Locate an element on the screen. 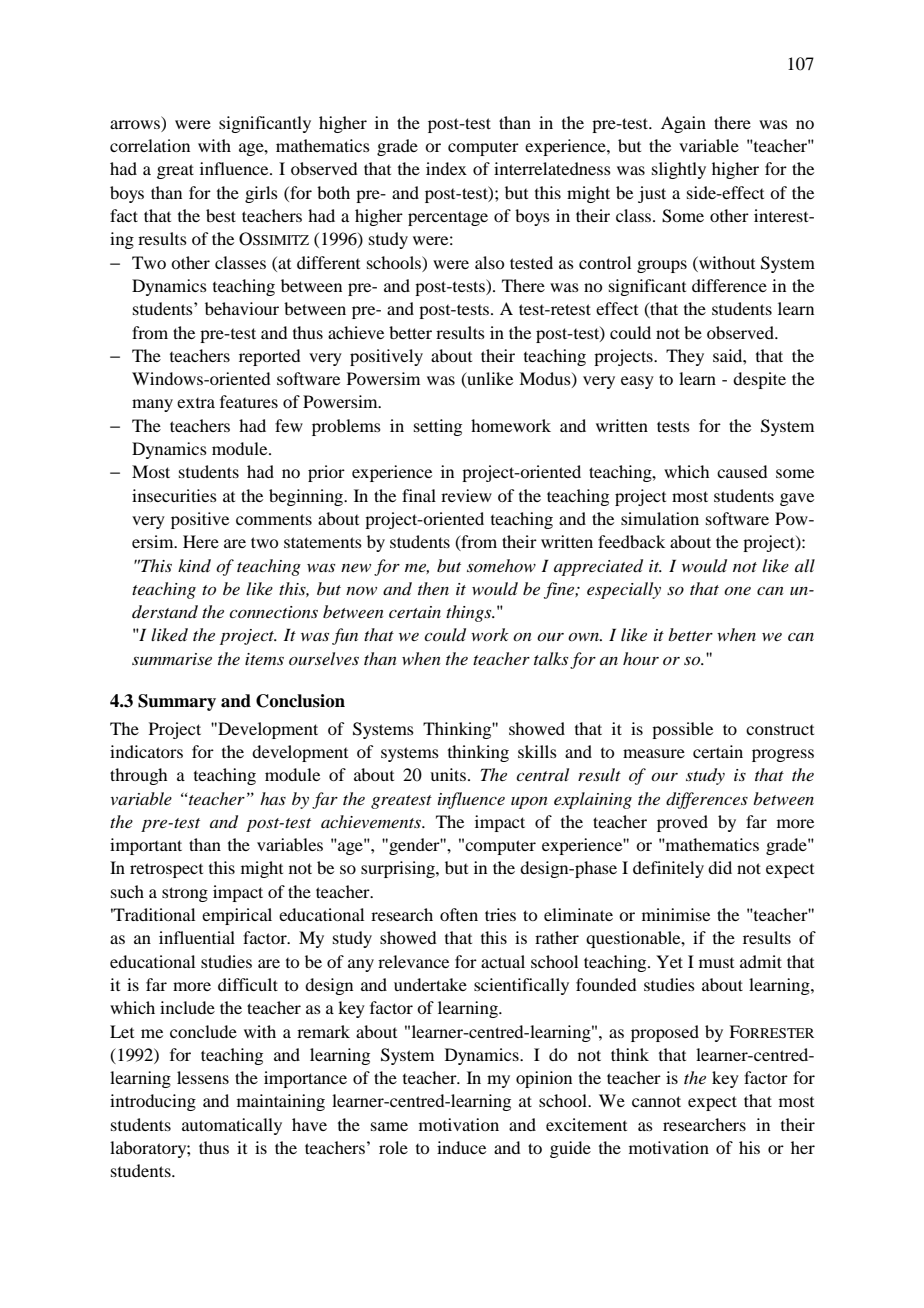 The height and width of the screenshot is (1308, 924). units is located at coordinates (448, 774).
